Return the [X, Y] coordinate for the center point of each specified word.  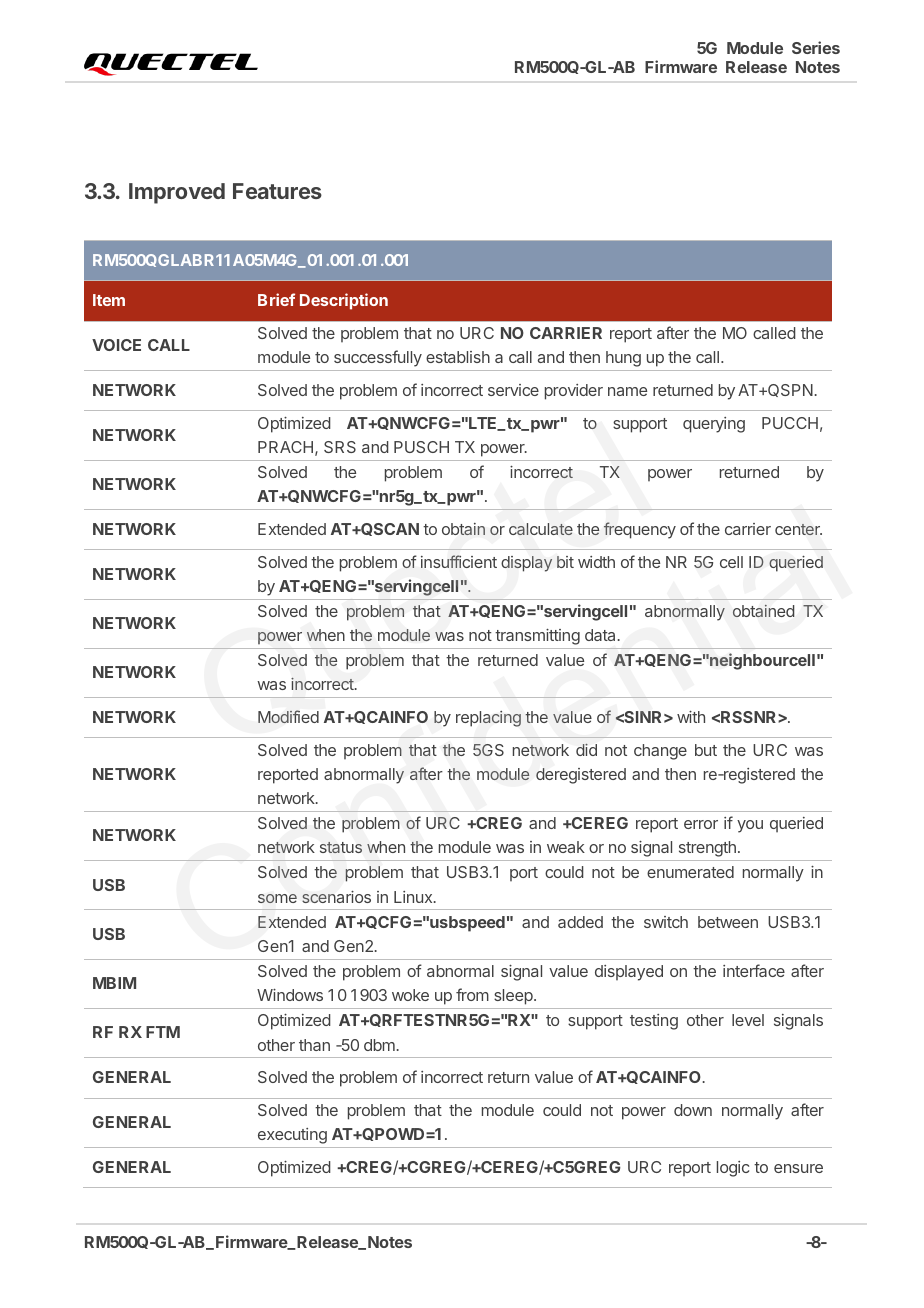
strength [707, 849]
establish [458, 357]
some [277, 898]
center [798, 529]
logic [733, 1169]
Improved [177, 193]
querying [714, 425]
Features [277, 191]
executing [292, 1136]
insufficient [459, 561]
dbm [379, 1045]
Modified [288, 716]
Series [816, 47]
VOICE [116, 345]
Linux [414, 897]
